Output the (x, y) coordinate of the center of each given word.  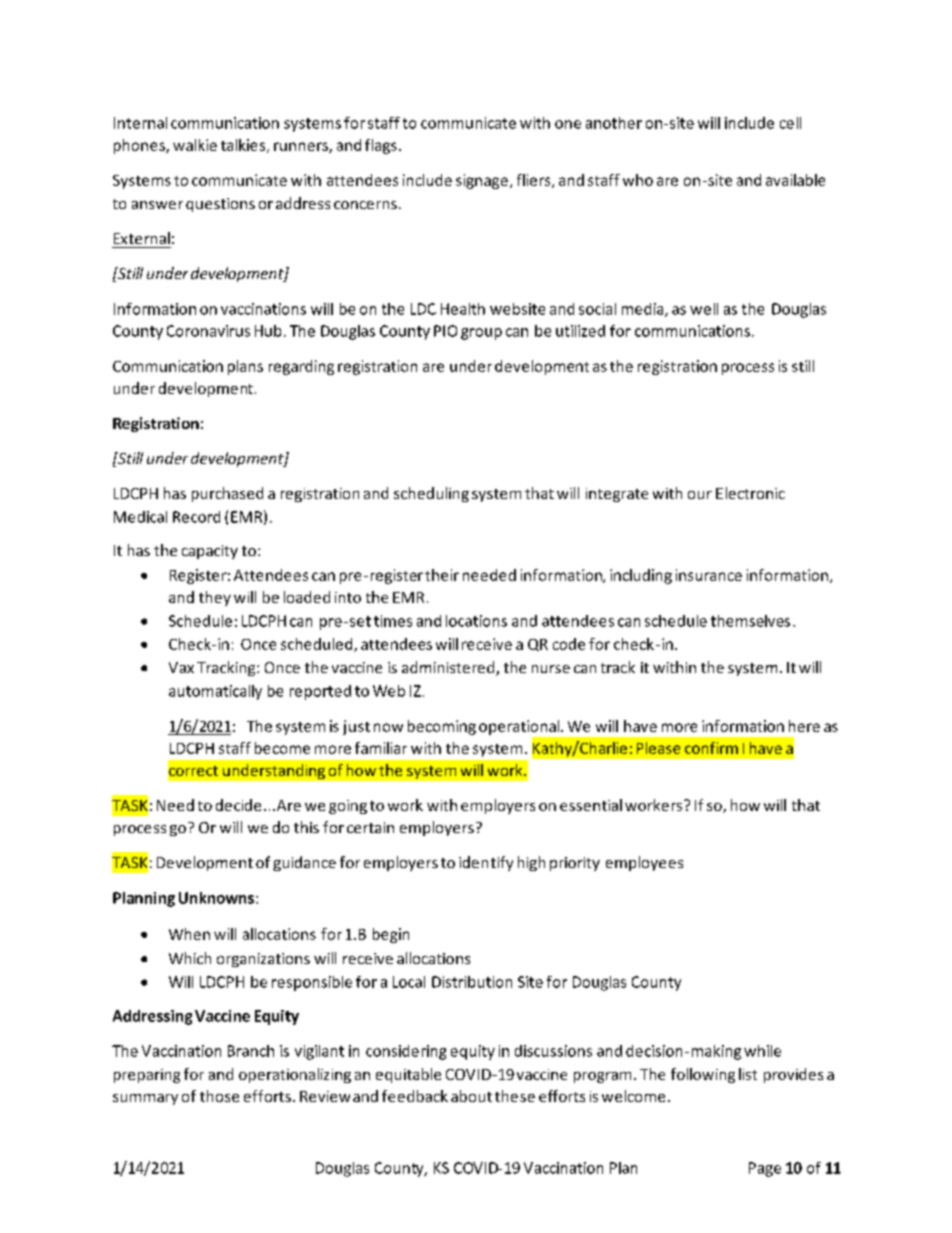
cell (790, 123)
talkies (244, 146)
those (219, 1096)
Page (765, 1169)
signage (482, 181)
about (471, 1096)
